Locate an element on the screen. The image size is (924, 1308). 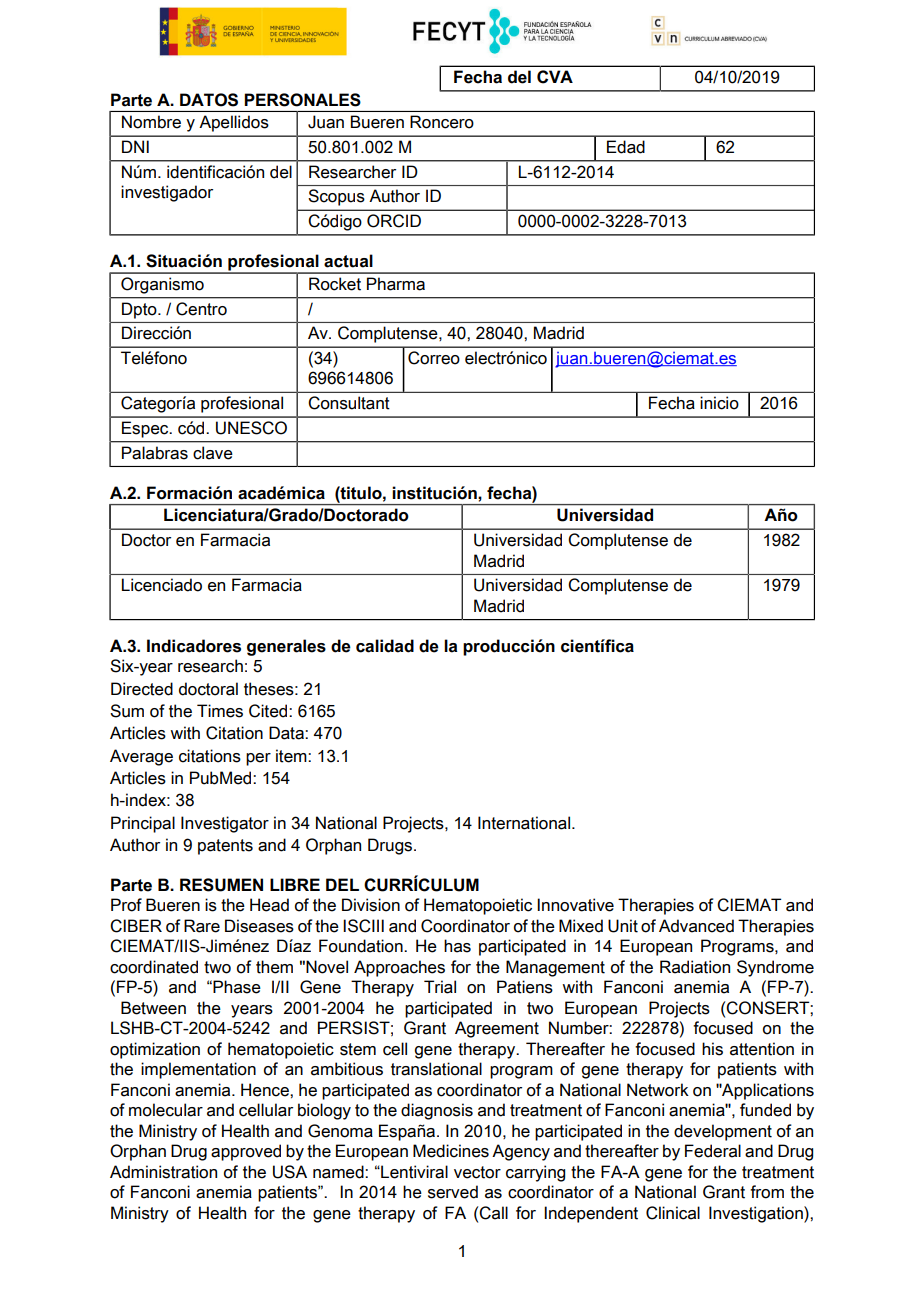
Edad is located at coordinates (626, 147).
